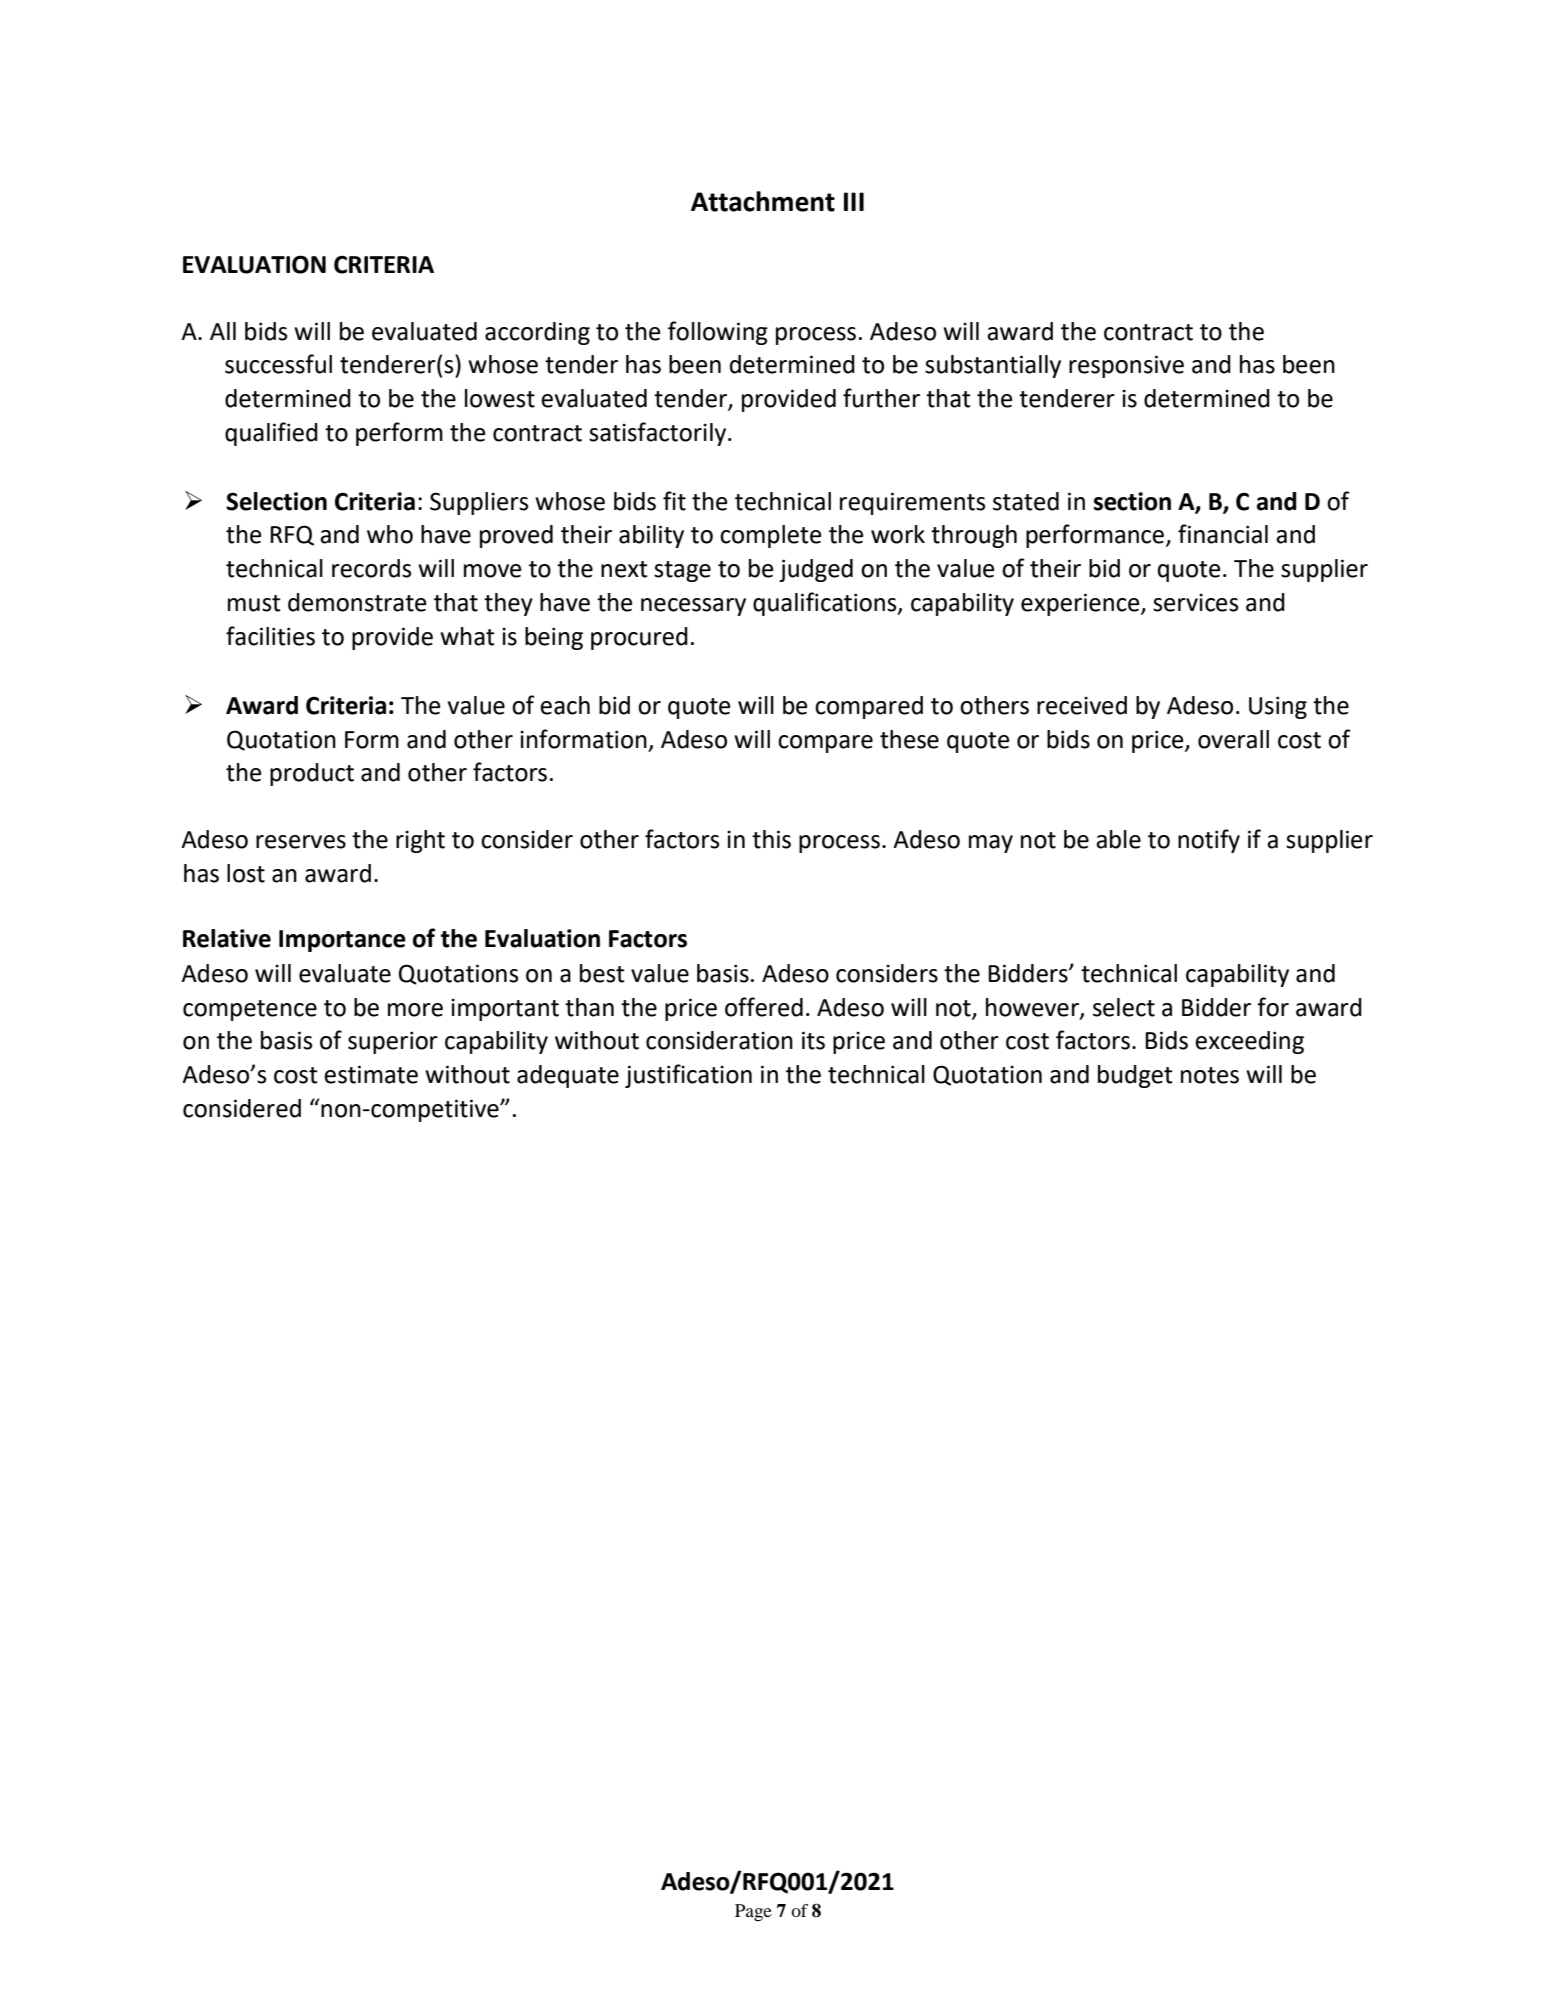  What do you see at coordinates (688, 1076) in the screenshot?
I see `justification` at bounding box center [688, 1076].
